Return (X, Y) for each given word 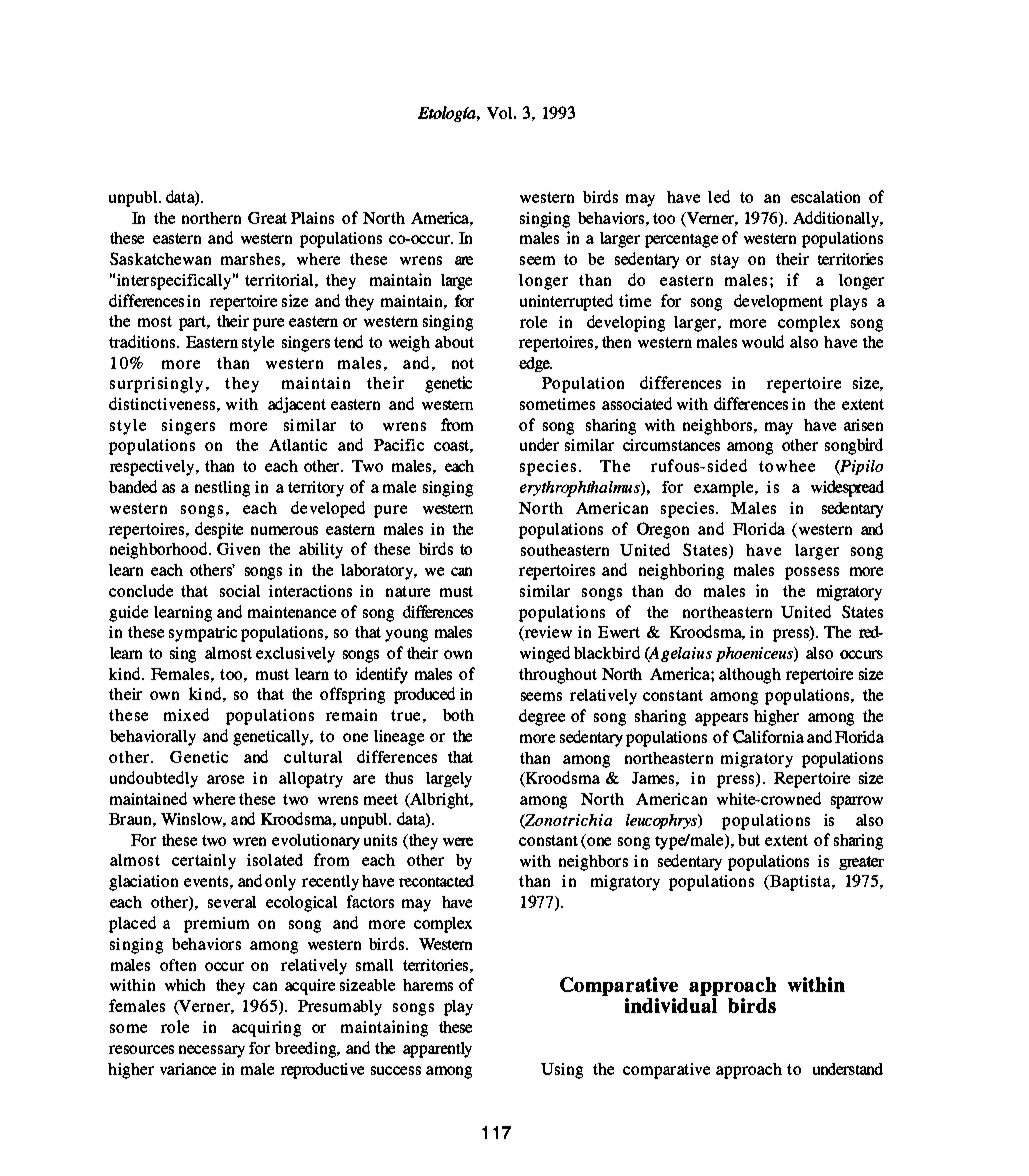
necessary (212, 1051)
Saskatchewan (160, 258)
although (750, 676)
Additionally (837, 219)
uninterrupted (566, 302)
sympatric (203, 634)
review (547, 633)
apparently (437, 1050)
